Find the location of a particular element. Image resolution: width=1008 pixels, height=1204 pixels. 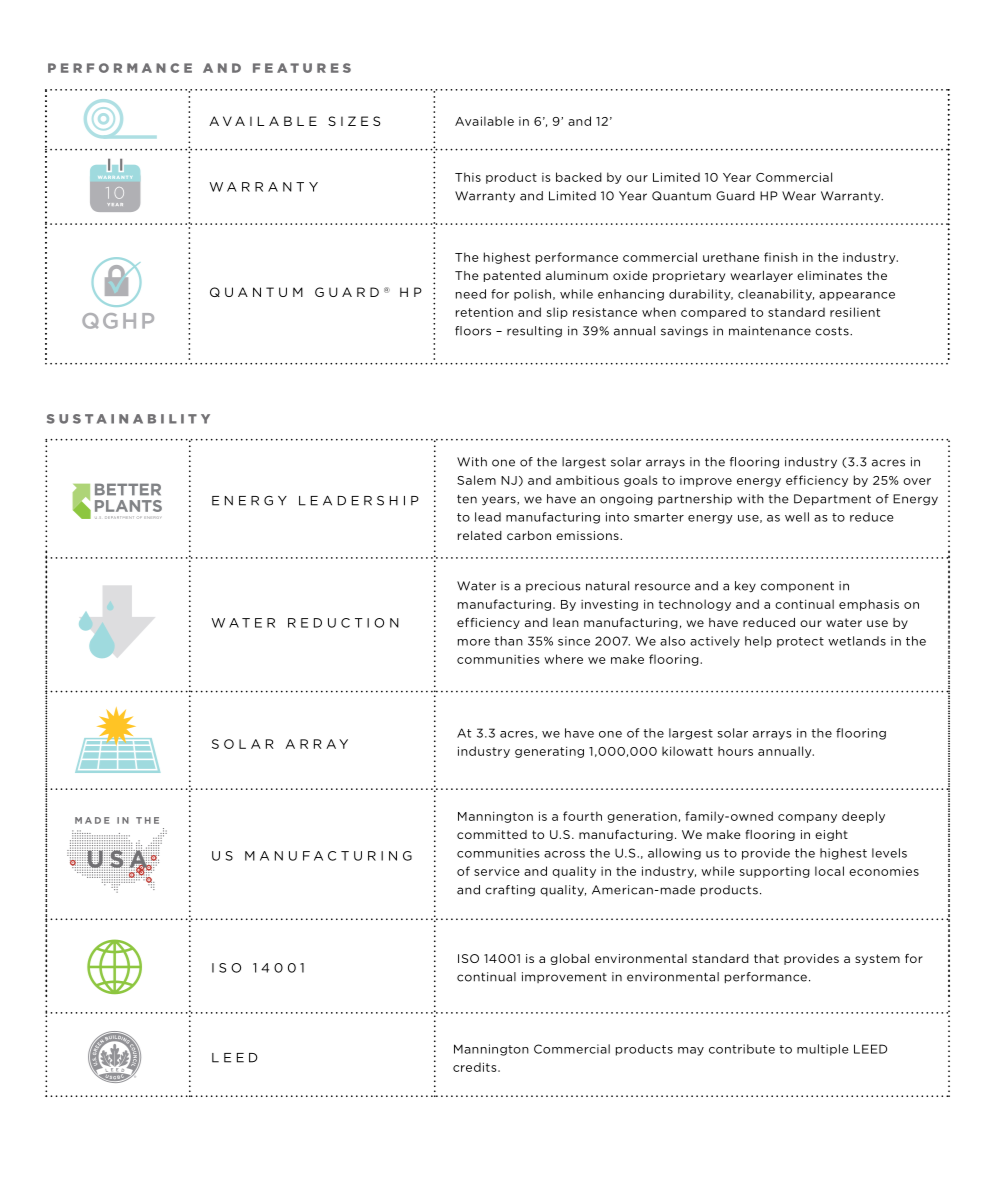

eliminates is located at coordinates (829, 275).
